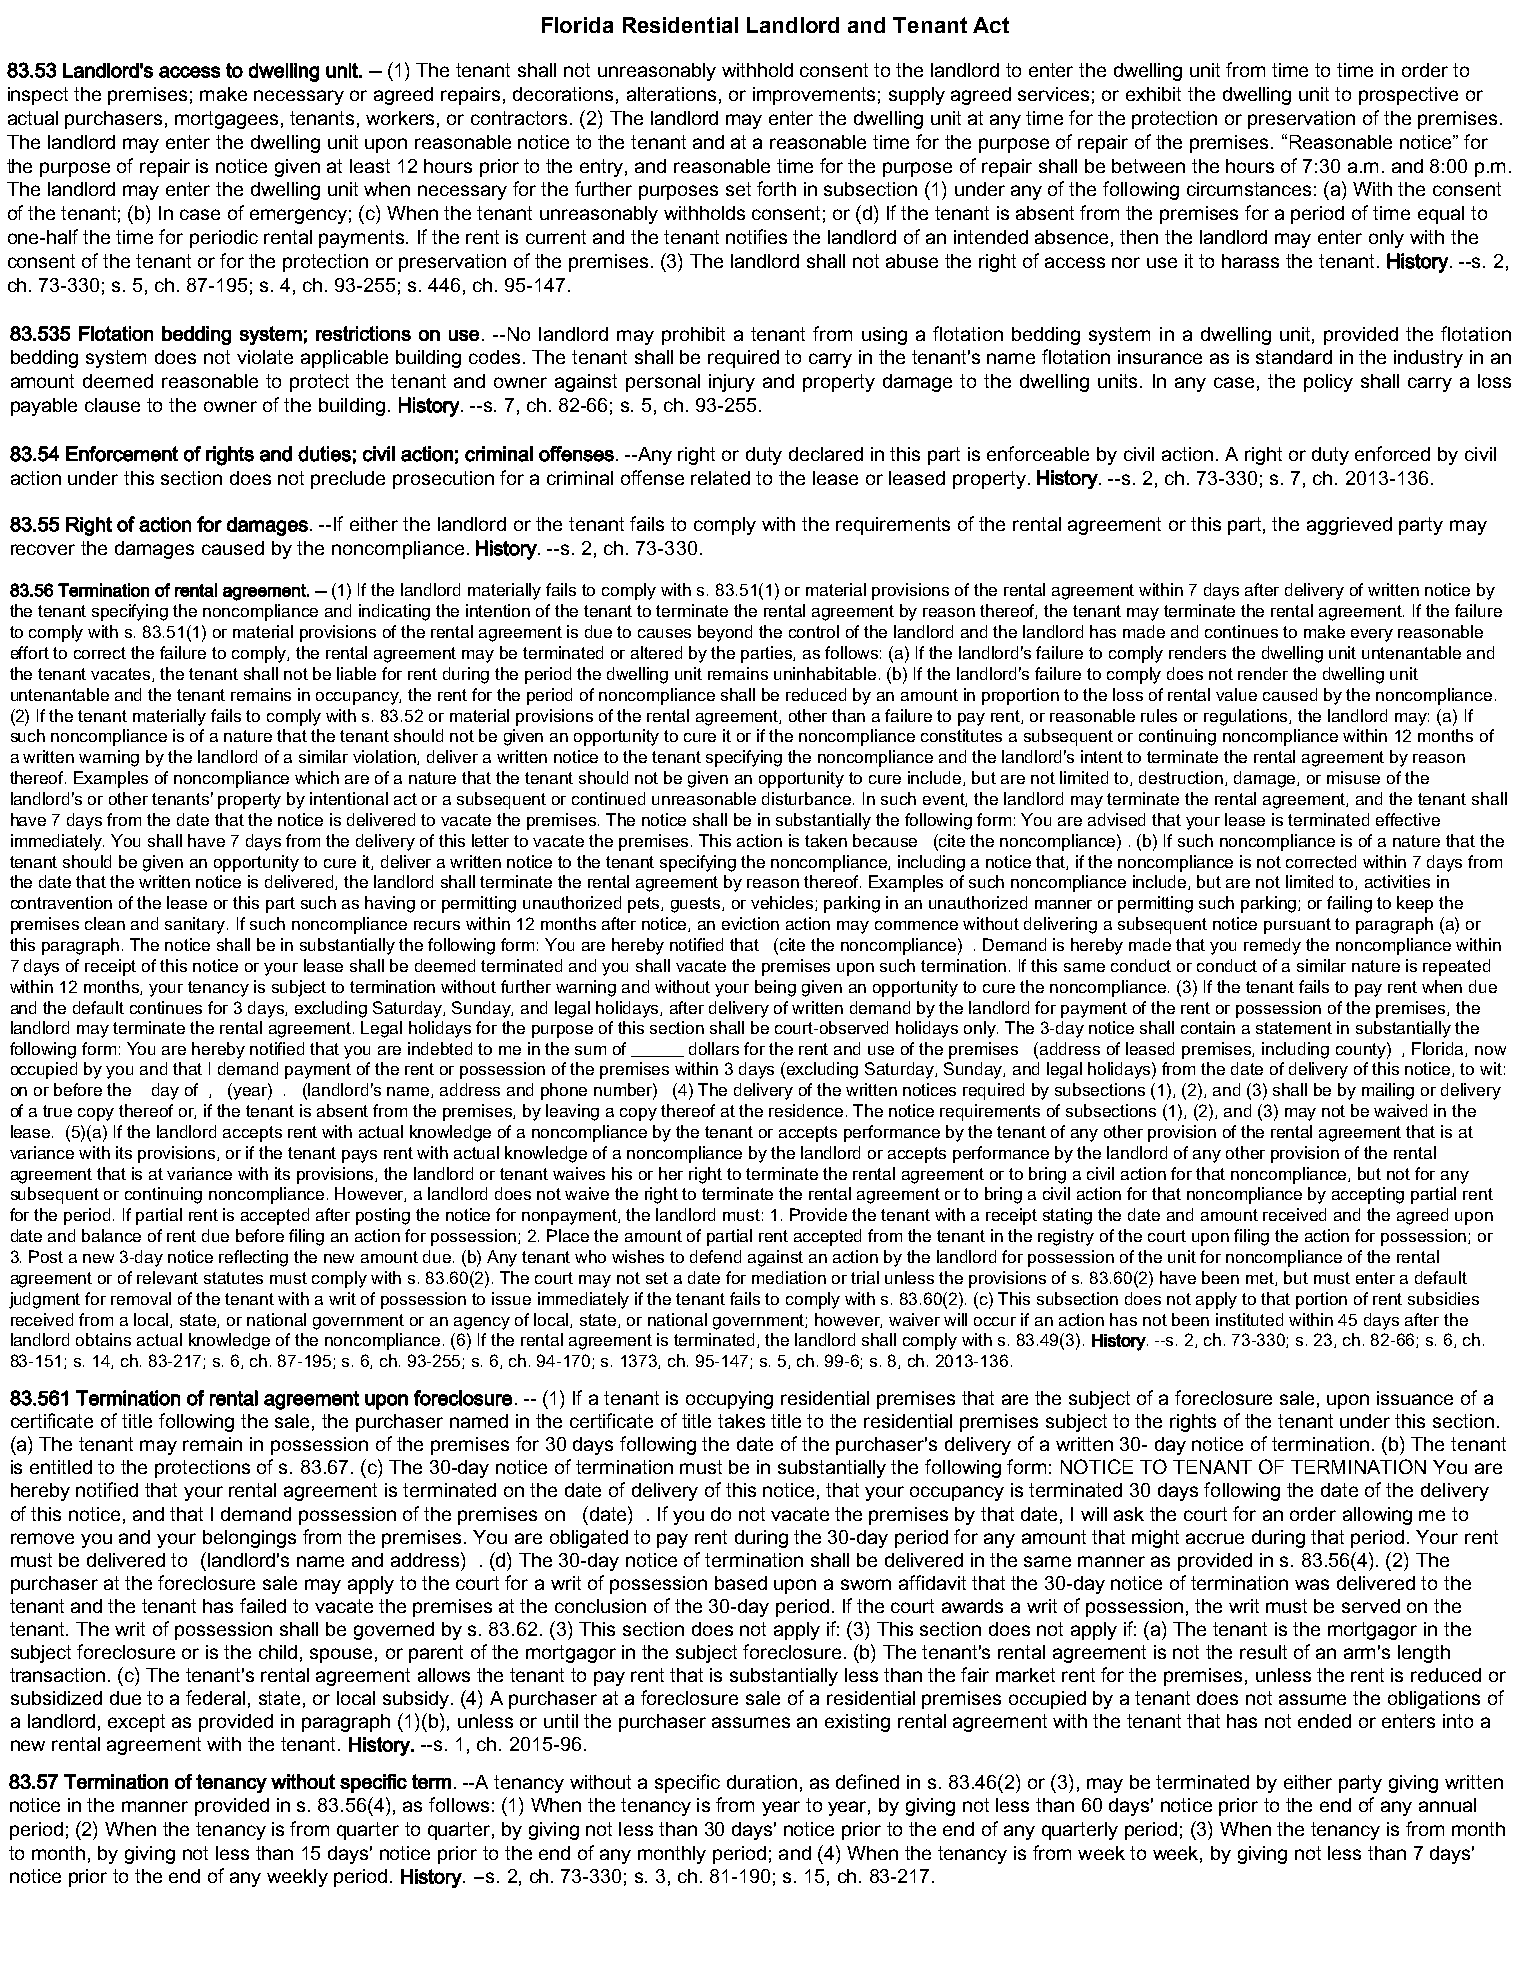 This screenshot has width=1520, height=1967. Describe the element at coordinates (825, 673) in the screenshot. I see `uninhabitable` at that location.
